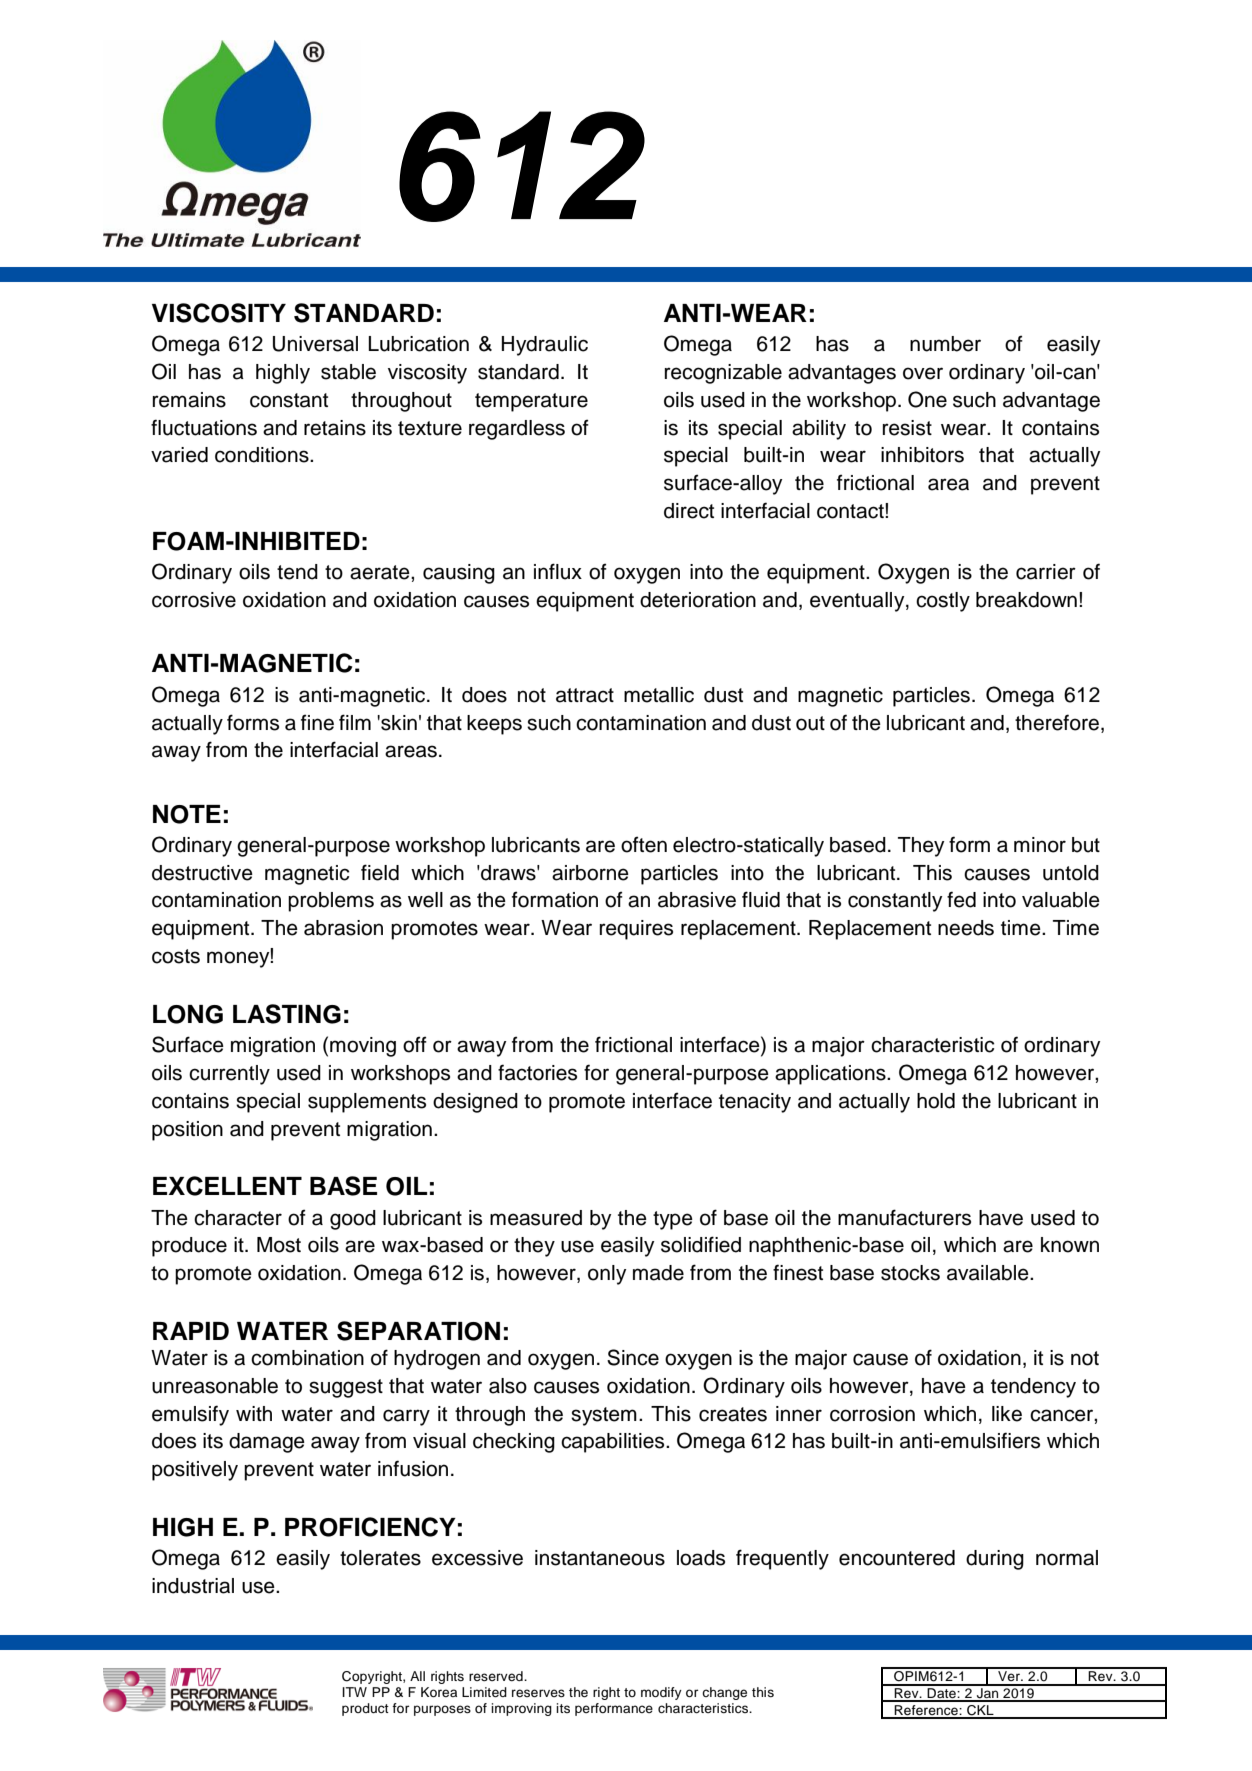 Image resolution: width=1252 pixels, height=1771 pixels. I want to click on product, so click(365, 1709).
